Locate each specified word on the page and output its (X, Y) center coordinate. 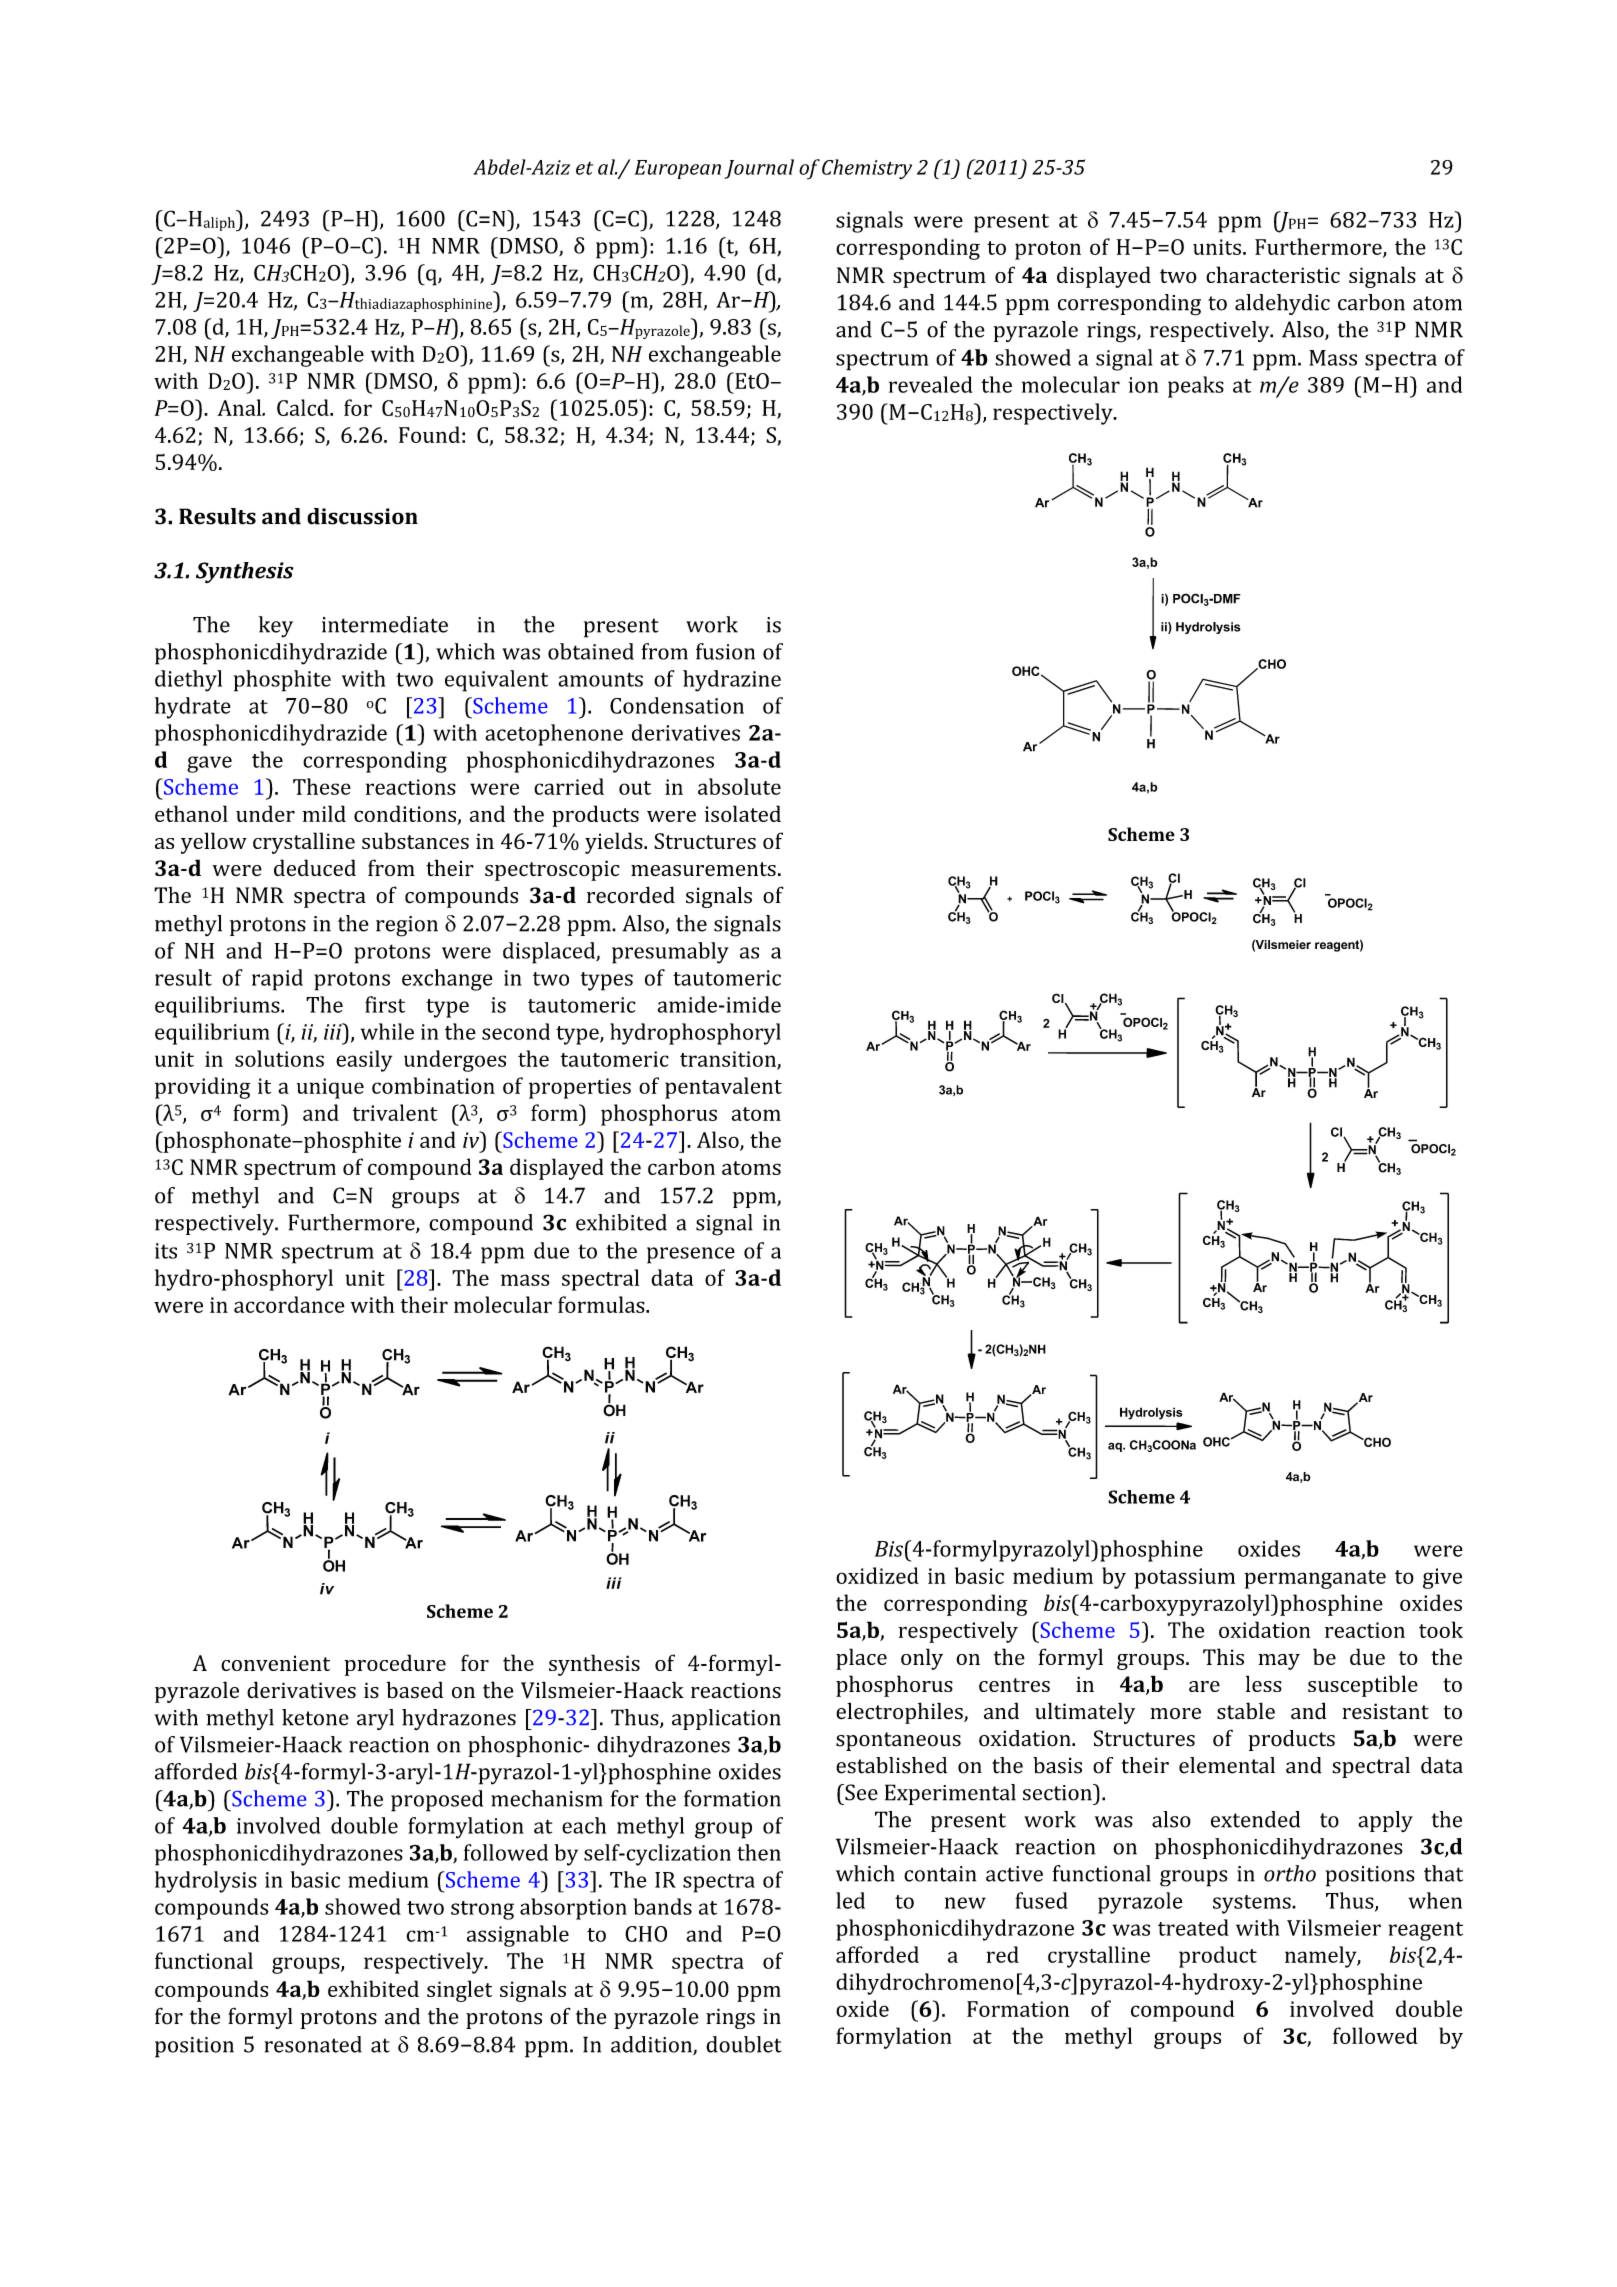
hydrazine (732, 681)
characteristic (1273, 274)
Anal (240, 407)
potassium (1184, 1578)
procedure (395, 1665)
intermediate (385, 624)
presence (691, 1255)
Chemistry (867, 169)
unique (330, 1088)
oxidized (877, 1575)
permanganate (1315, 1579)
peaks (1196, 387)
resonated (313, 2044)
